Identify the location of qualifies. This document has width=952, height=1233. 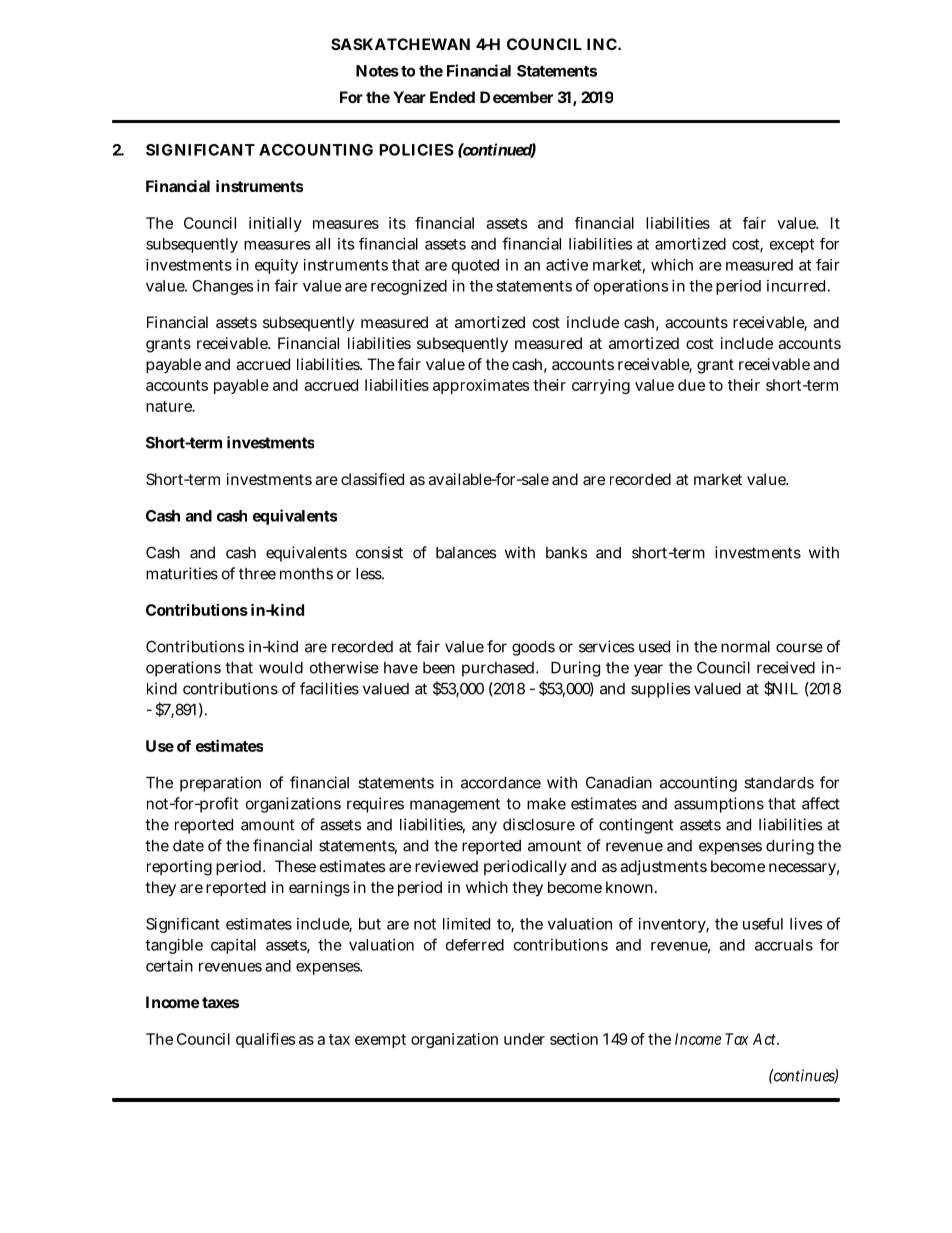
(265, 1040).
